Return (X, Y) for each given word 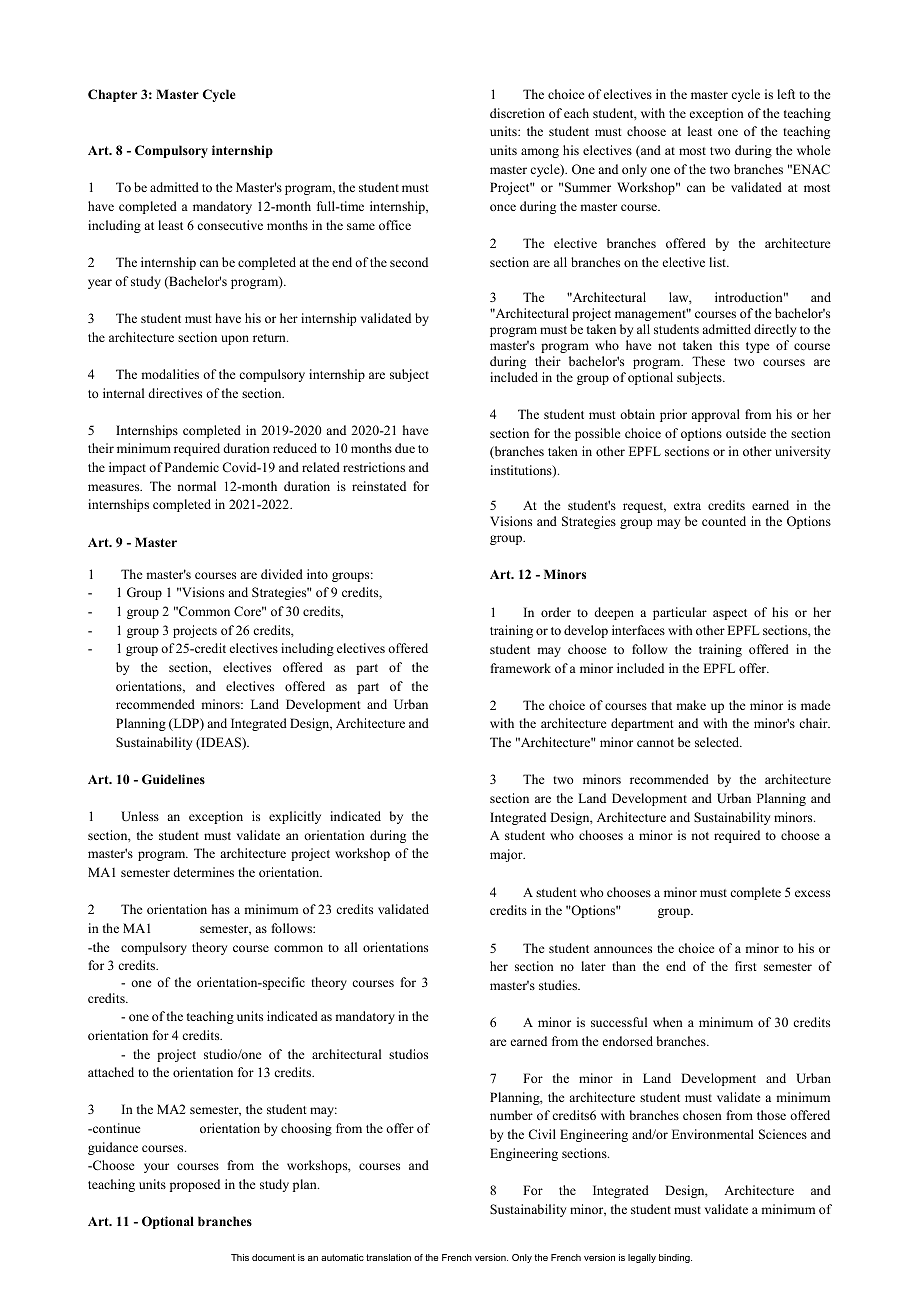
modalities (170, 374)
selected (718, 742)
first (746, 966)
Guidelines (173, 779)
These (708, 361)
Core (249, 611)
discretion (517, 113)
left (786, 94)
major (507, 855)
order (556, 612)
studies (559, 985)
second (409, 262)
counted (724, 521)
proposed (195, 1185)
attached (111, 1072)
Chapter (112, 95)
